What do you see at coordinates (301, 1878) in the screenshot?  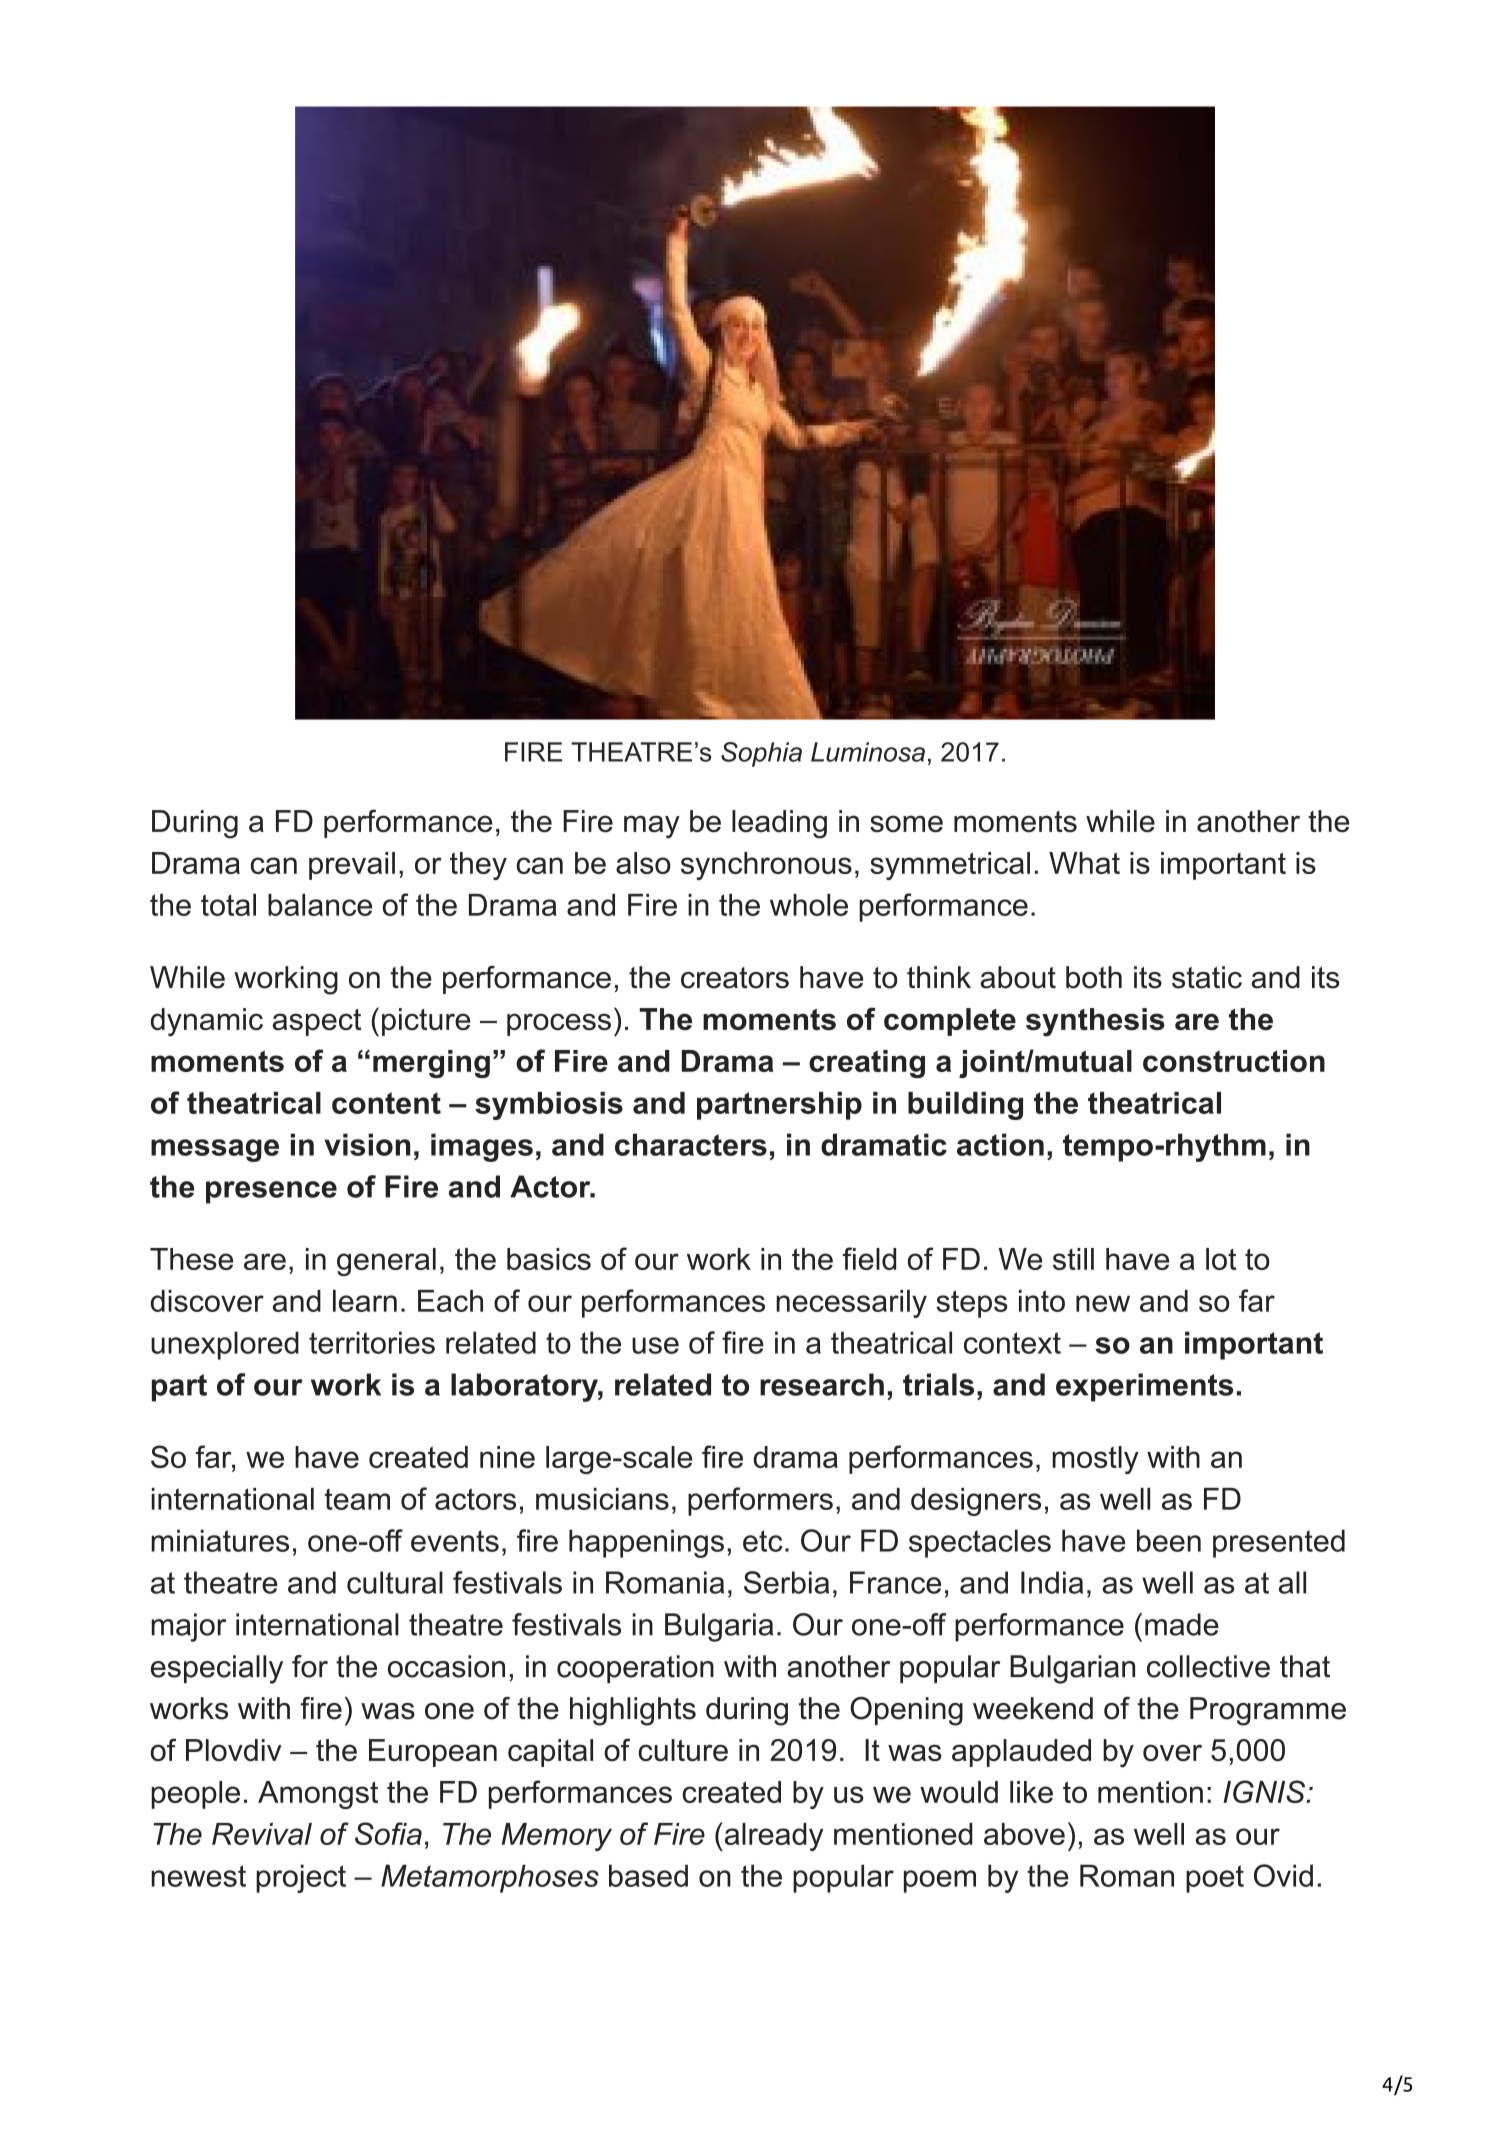 I see `project` at bounding box center [301, 1878].
